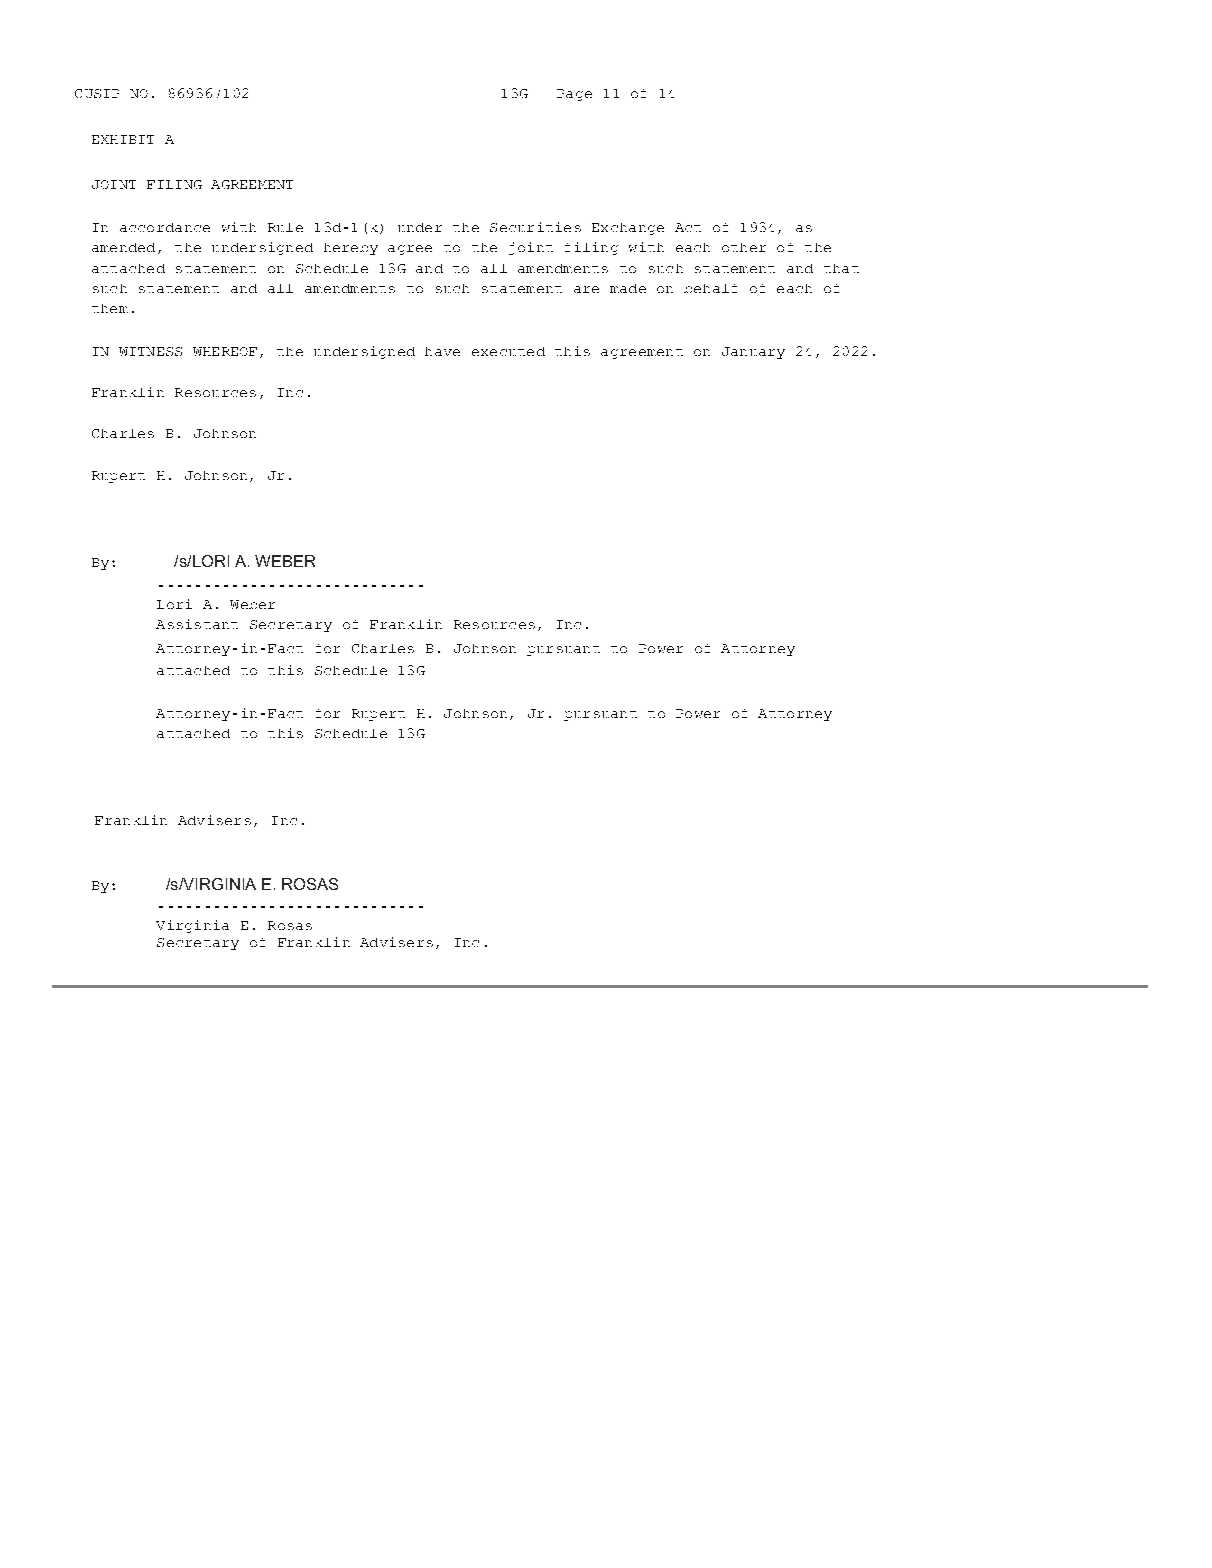 Image resolution: width=1212 pixels, height=1568 pixels. What do you see at coordinates (508, 351) in the document?
I see `executed` at bounding box center [508, 351].
